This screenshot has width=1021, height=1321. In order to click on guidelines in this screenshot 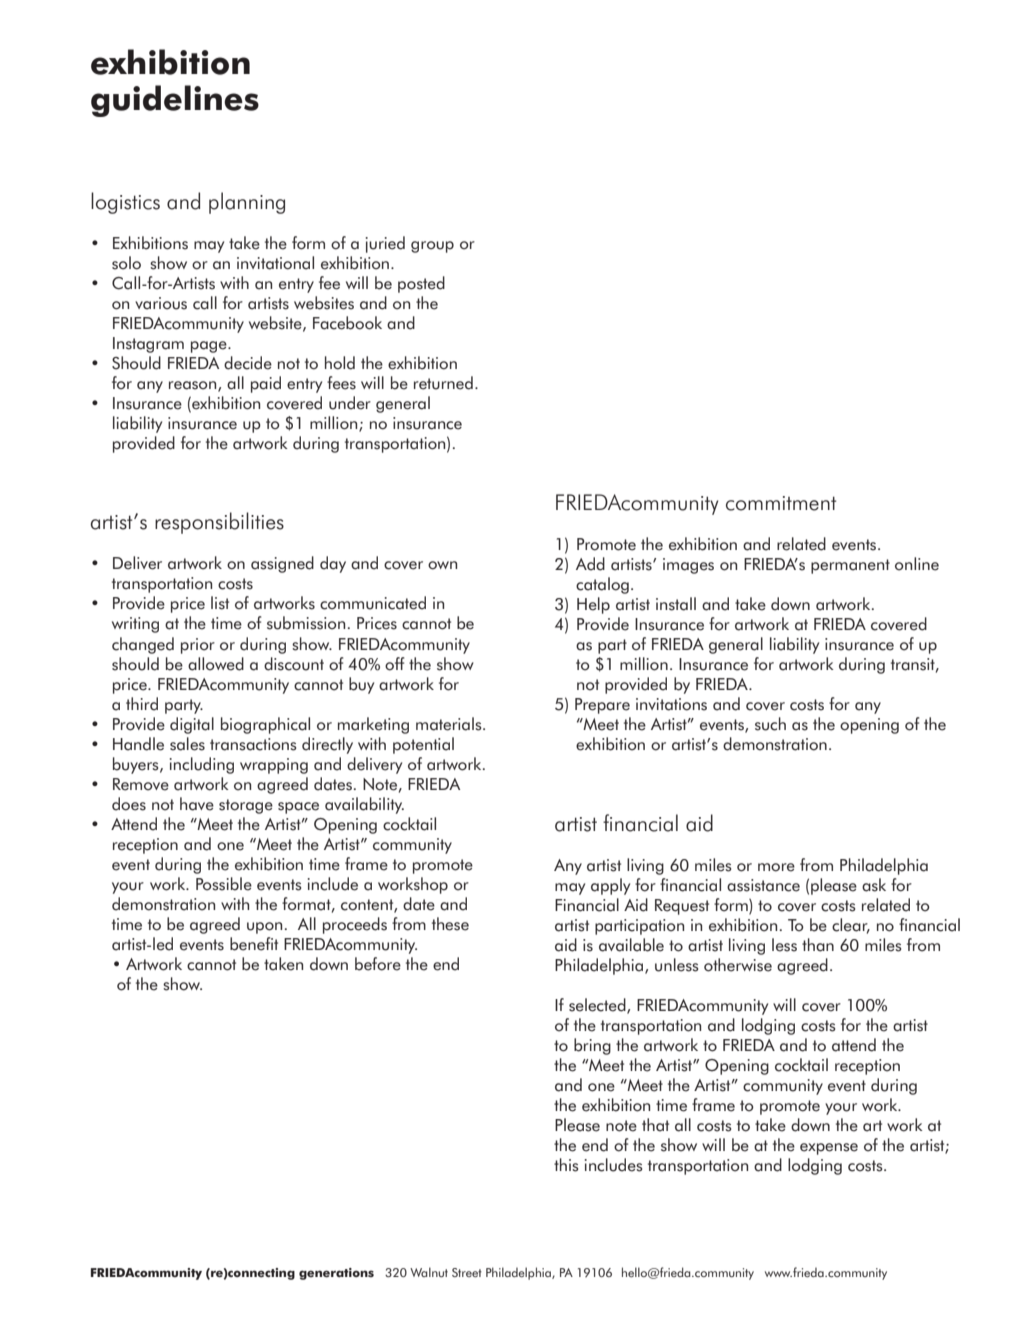, I will do `click(175, 101)`.
